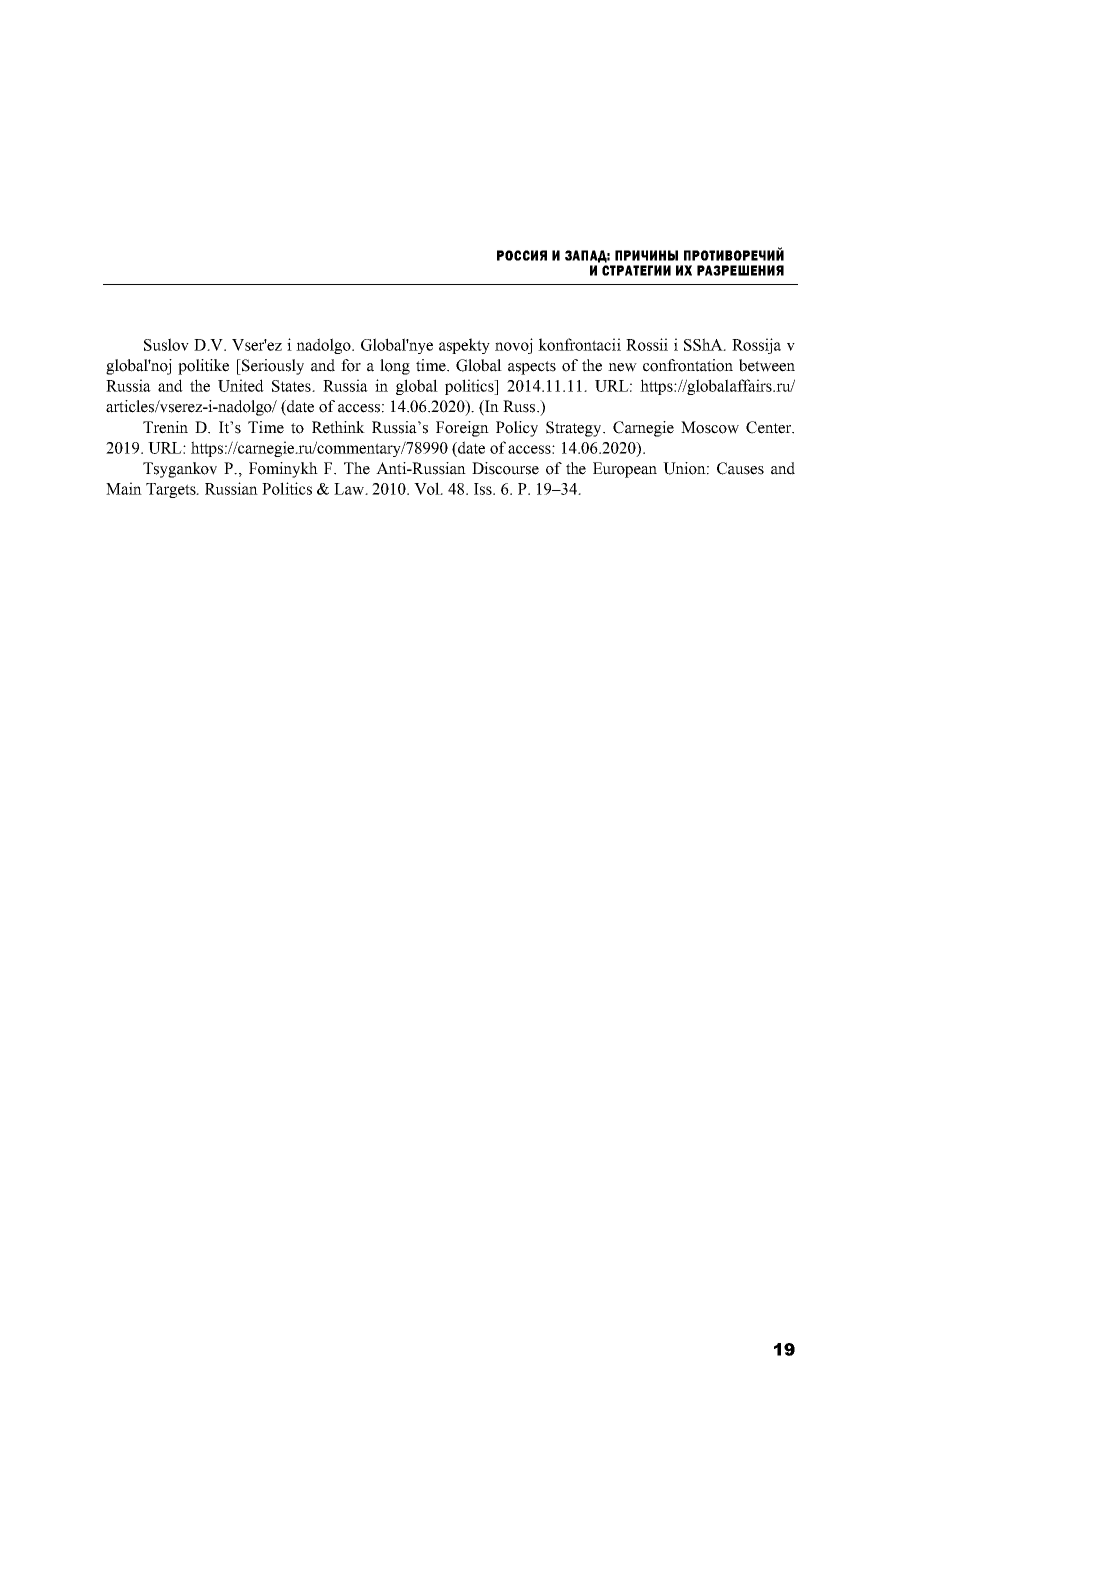  I want to click on States, so click(292, 386).
